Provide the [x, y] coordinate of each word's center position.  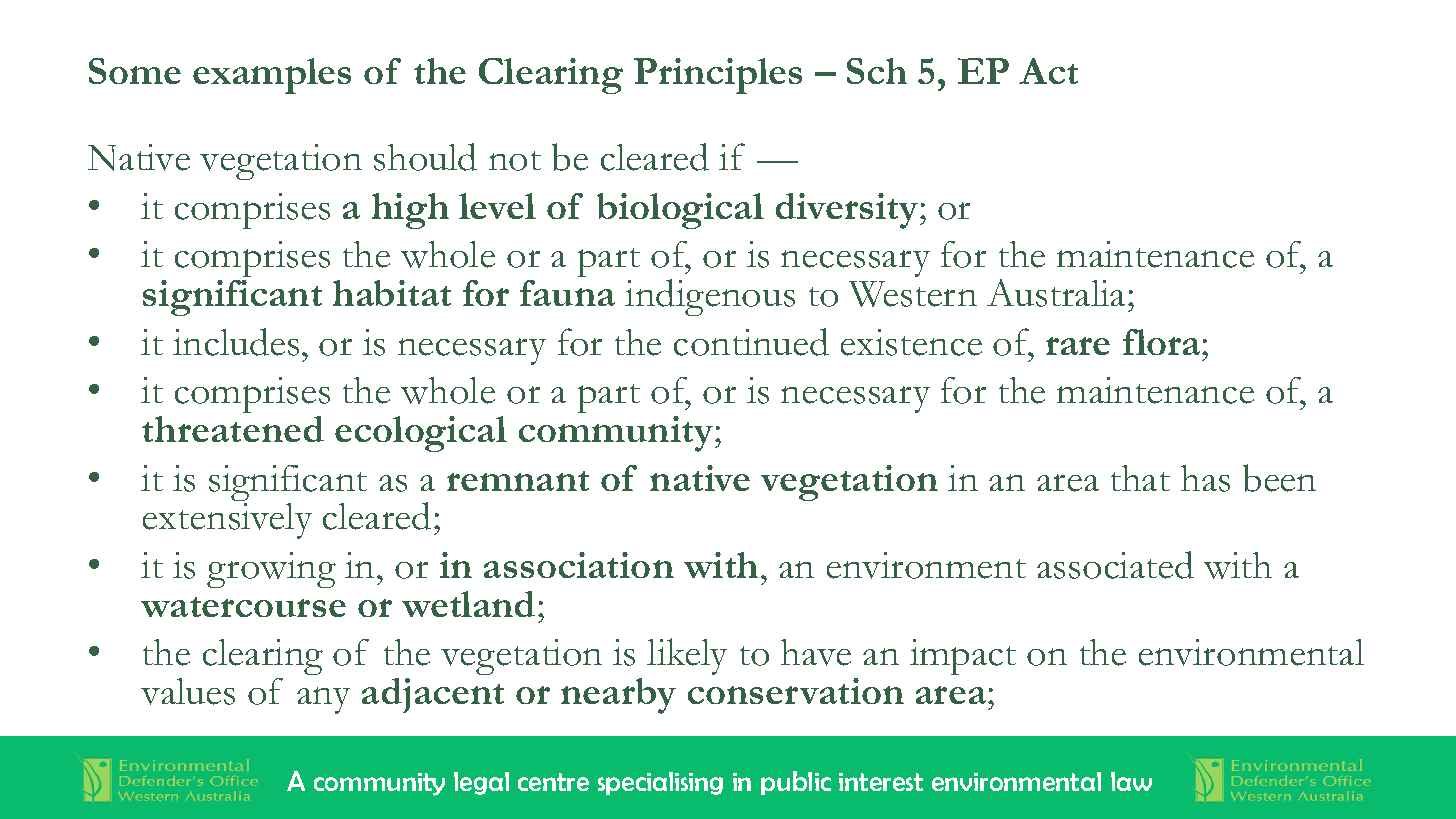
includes [236, 342]
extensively [227, 521]
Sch [877, 71]
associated [1115, 565]
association [579, 565]
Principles [718, 76]
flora [1163, 342]
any [323, 700]
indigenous [710, 297]
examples [272, 76]
